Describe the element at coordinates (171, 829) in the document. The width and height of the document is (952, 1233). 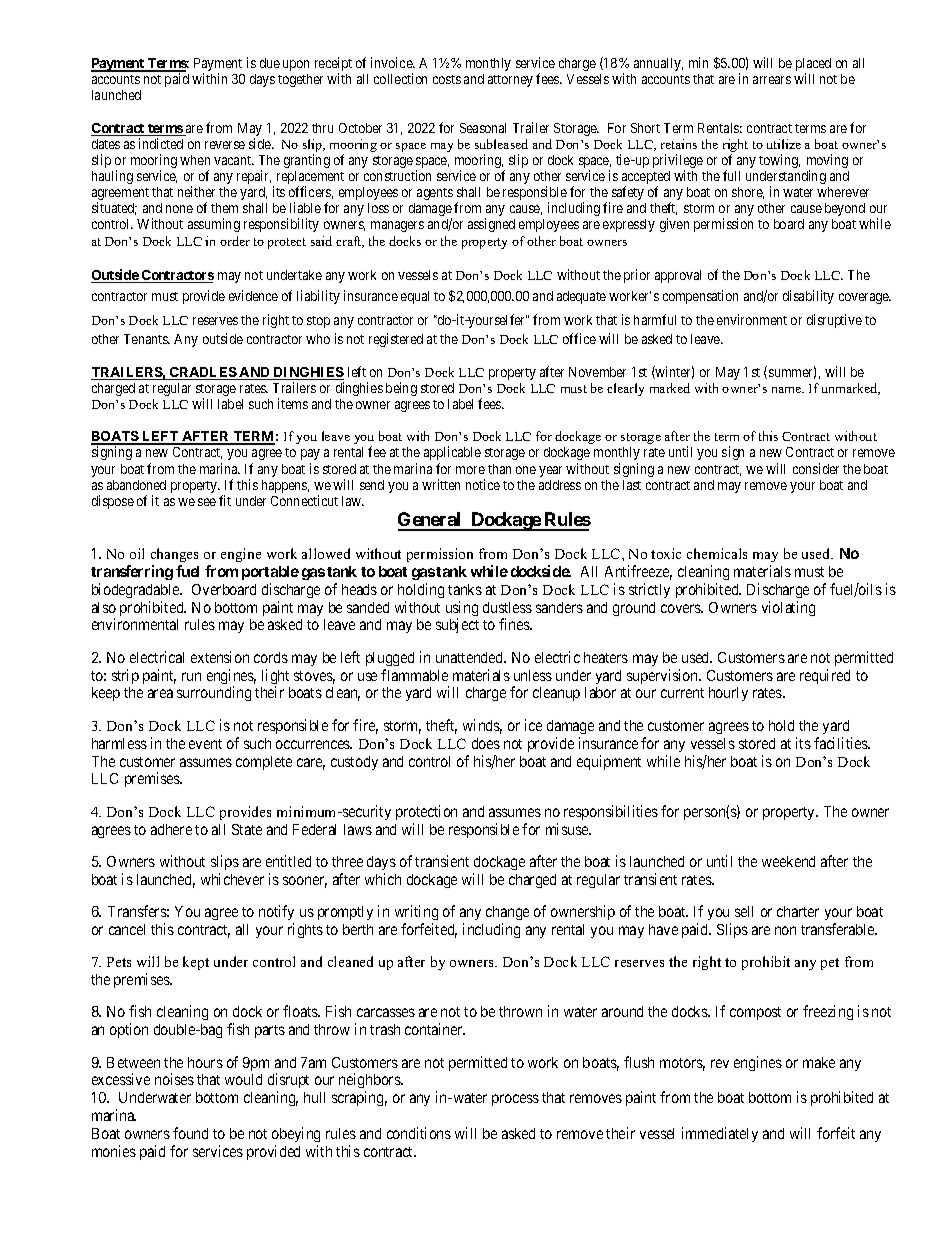
I see `adhere` at that location.
